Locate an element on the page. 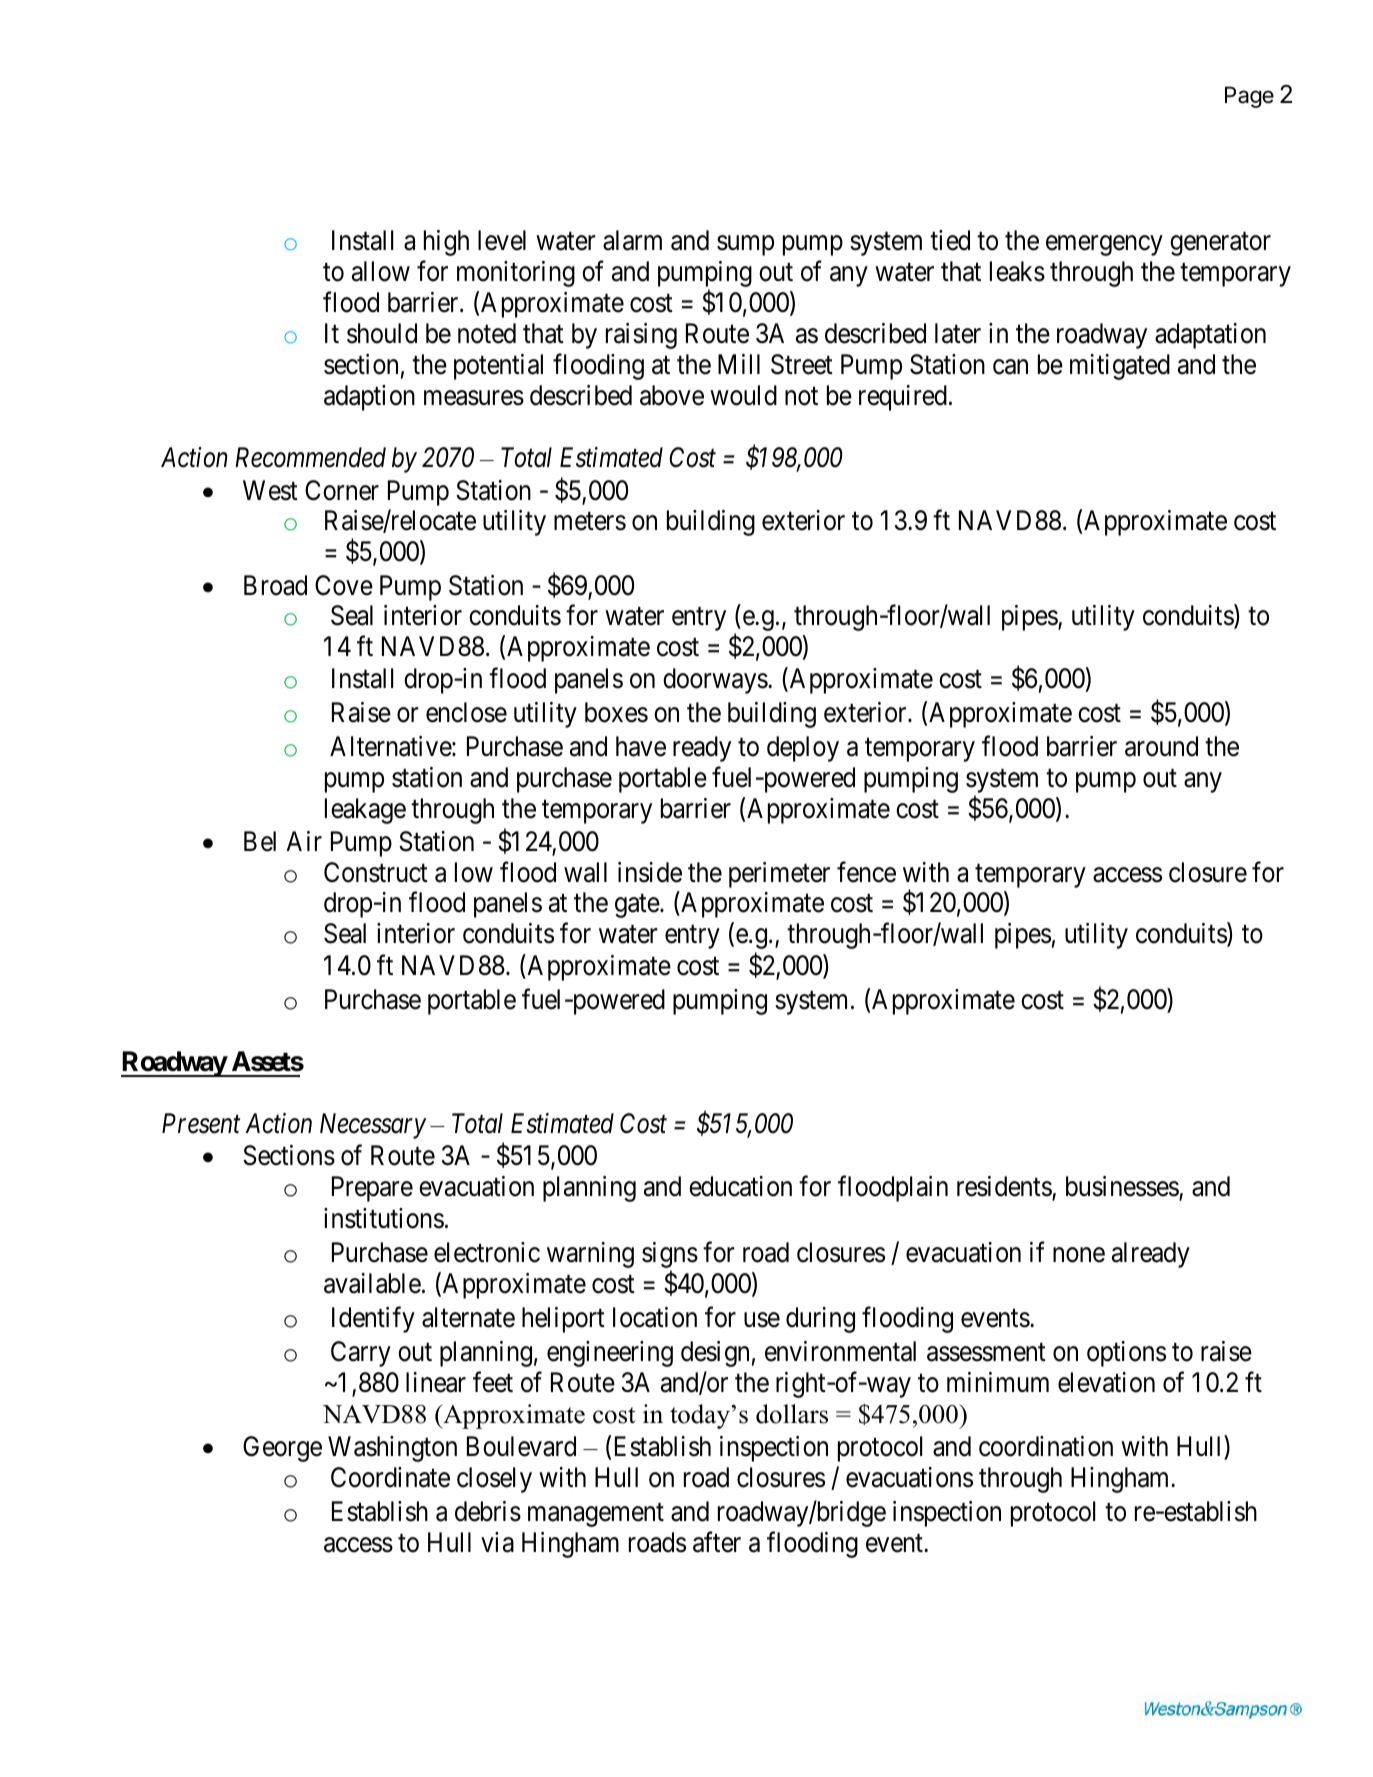 The height and width of the image is (1777, 1373). sump is located at coordinates (745, 246).
